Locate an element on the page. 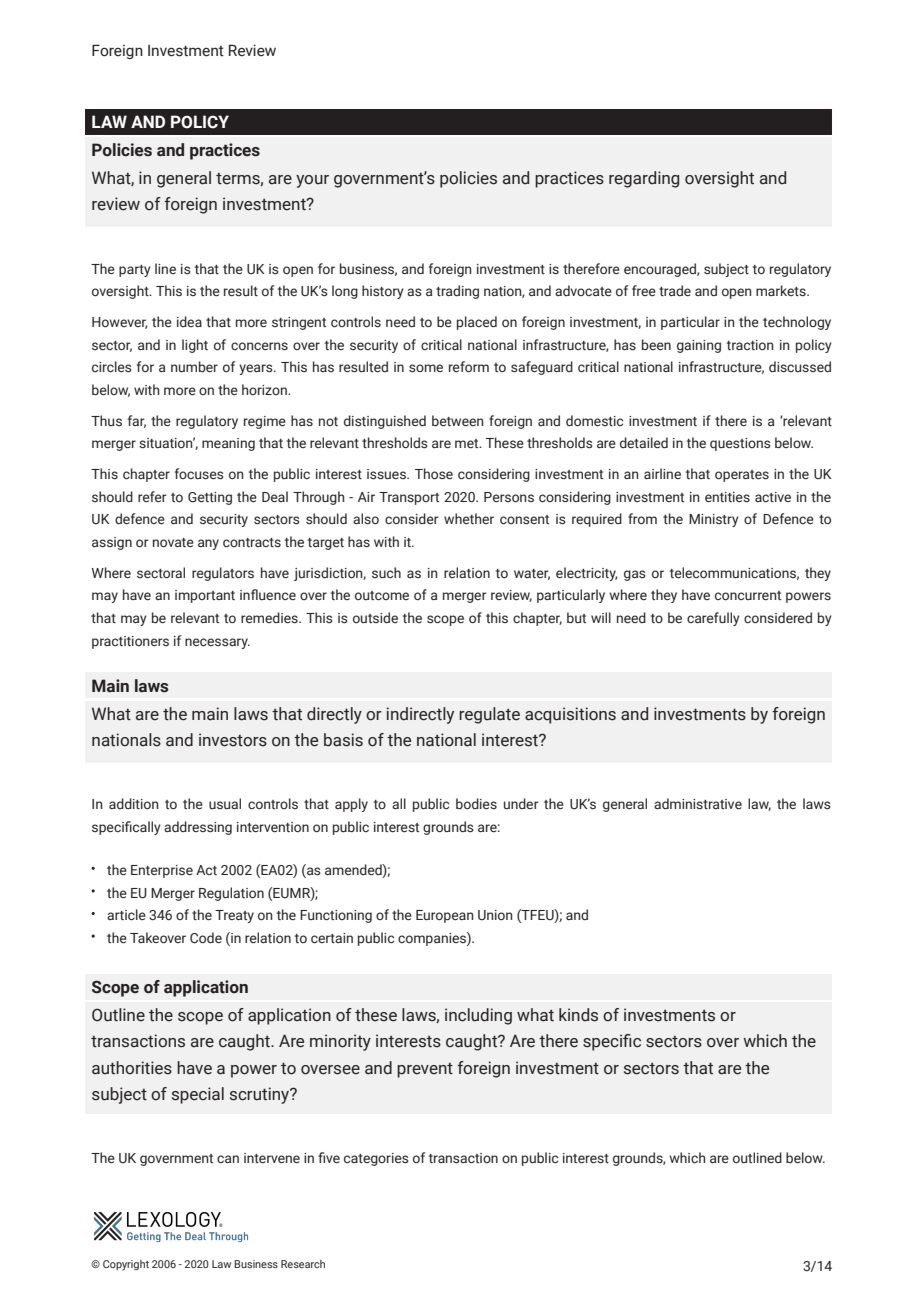  kinds is located at coordinates (578, 1015).
